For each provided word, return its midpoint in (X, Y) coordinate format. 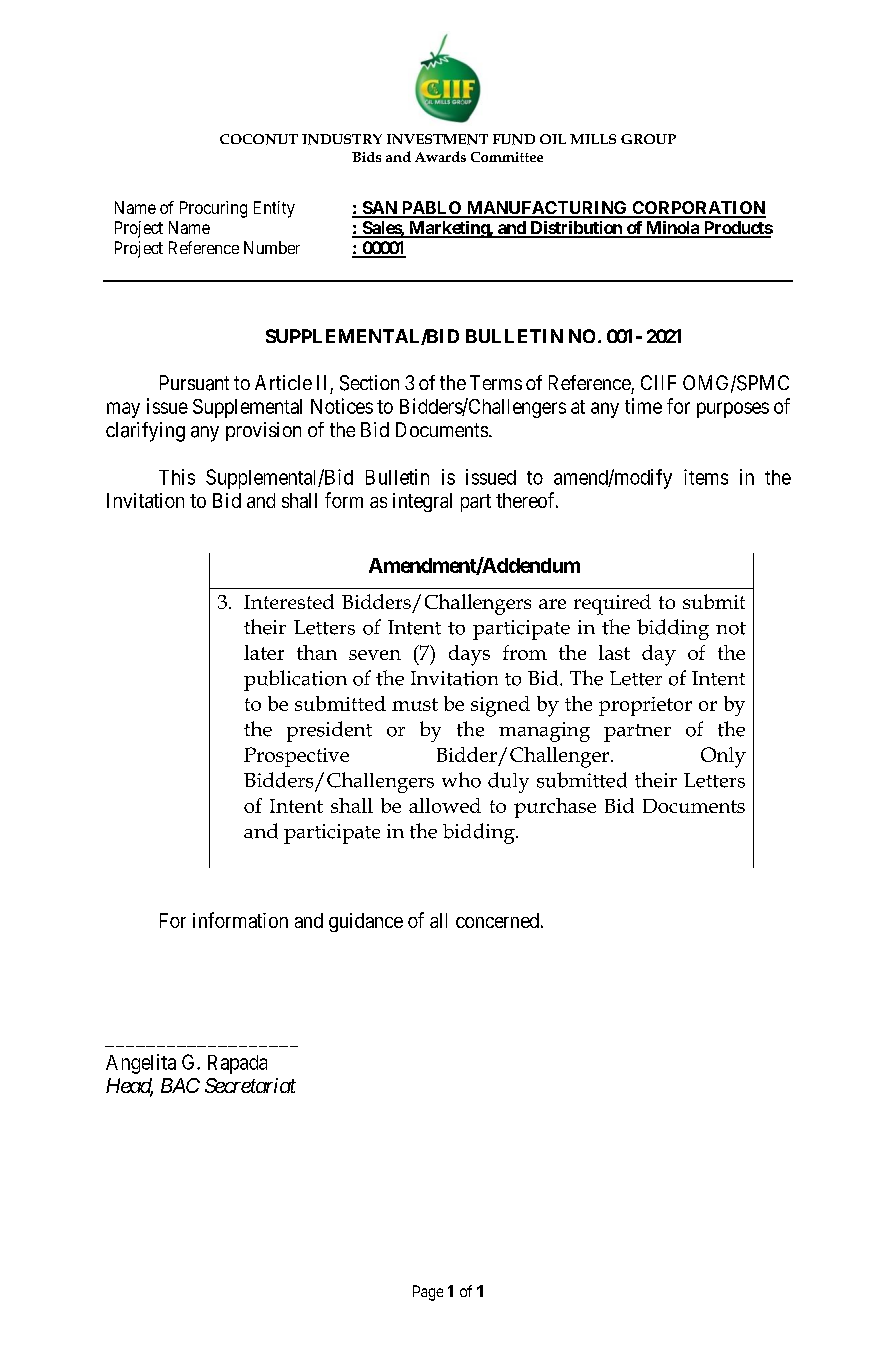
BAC (180, 1085)
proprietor (645, 706)
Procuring (213, 209)
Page (428, 1293)
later (264, 652)
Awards (440, 156)
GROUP (648, 139)
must (415, 704)
